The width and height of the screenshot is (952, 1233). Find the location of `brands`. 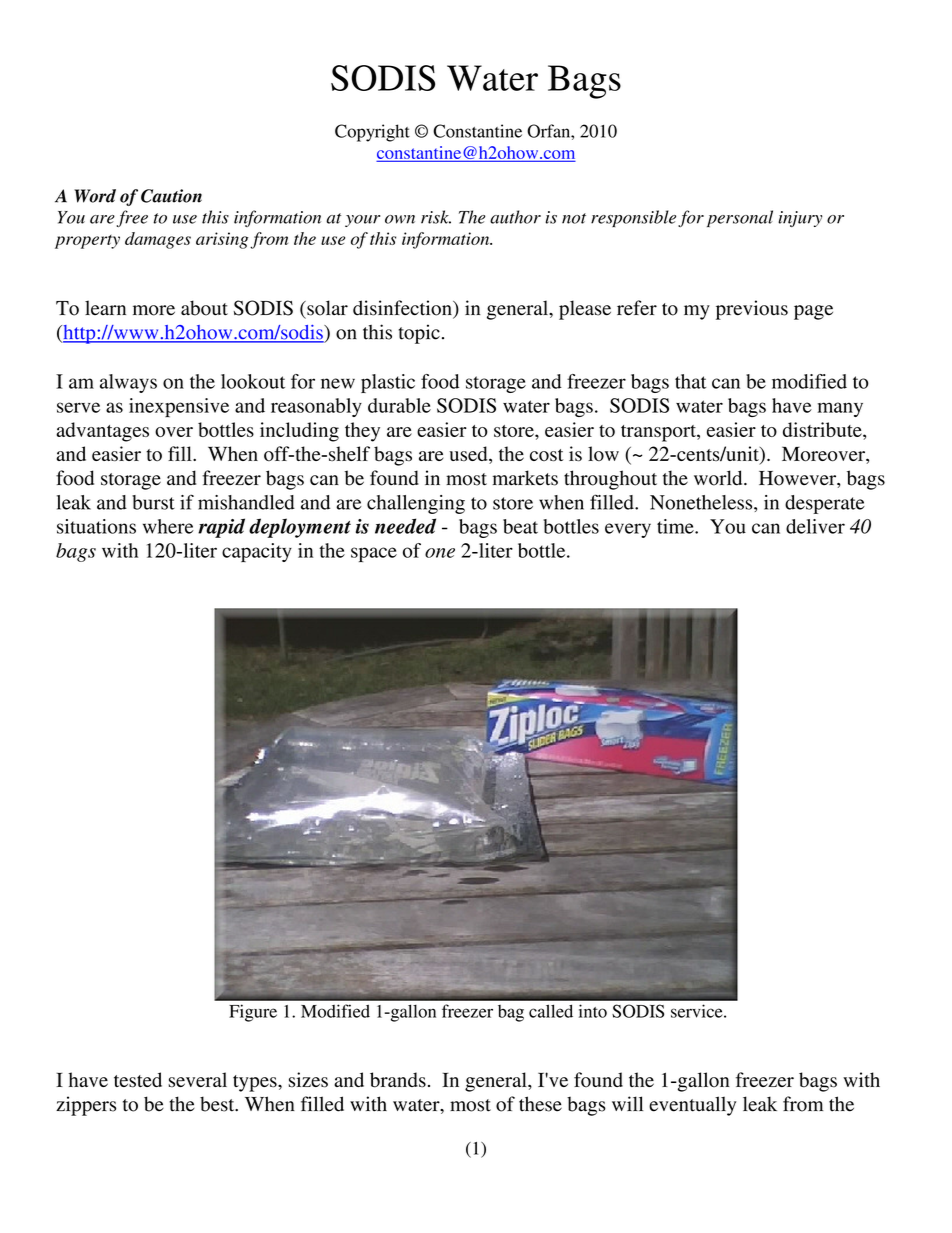

brands is located at coordinates (398, 1080).
